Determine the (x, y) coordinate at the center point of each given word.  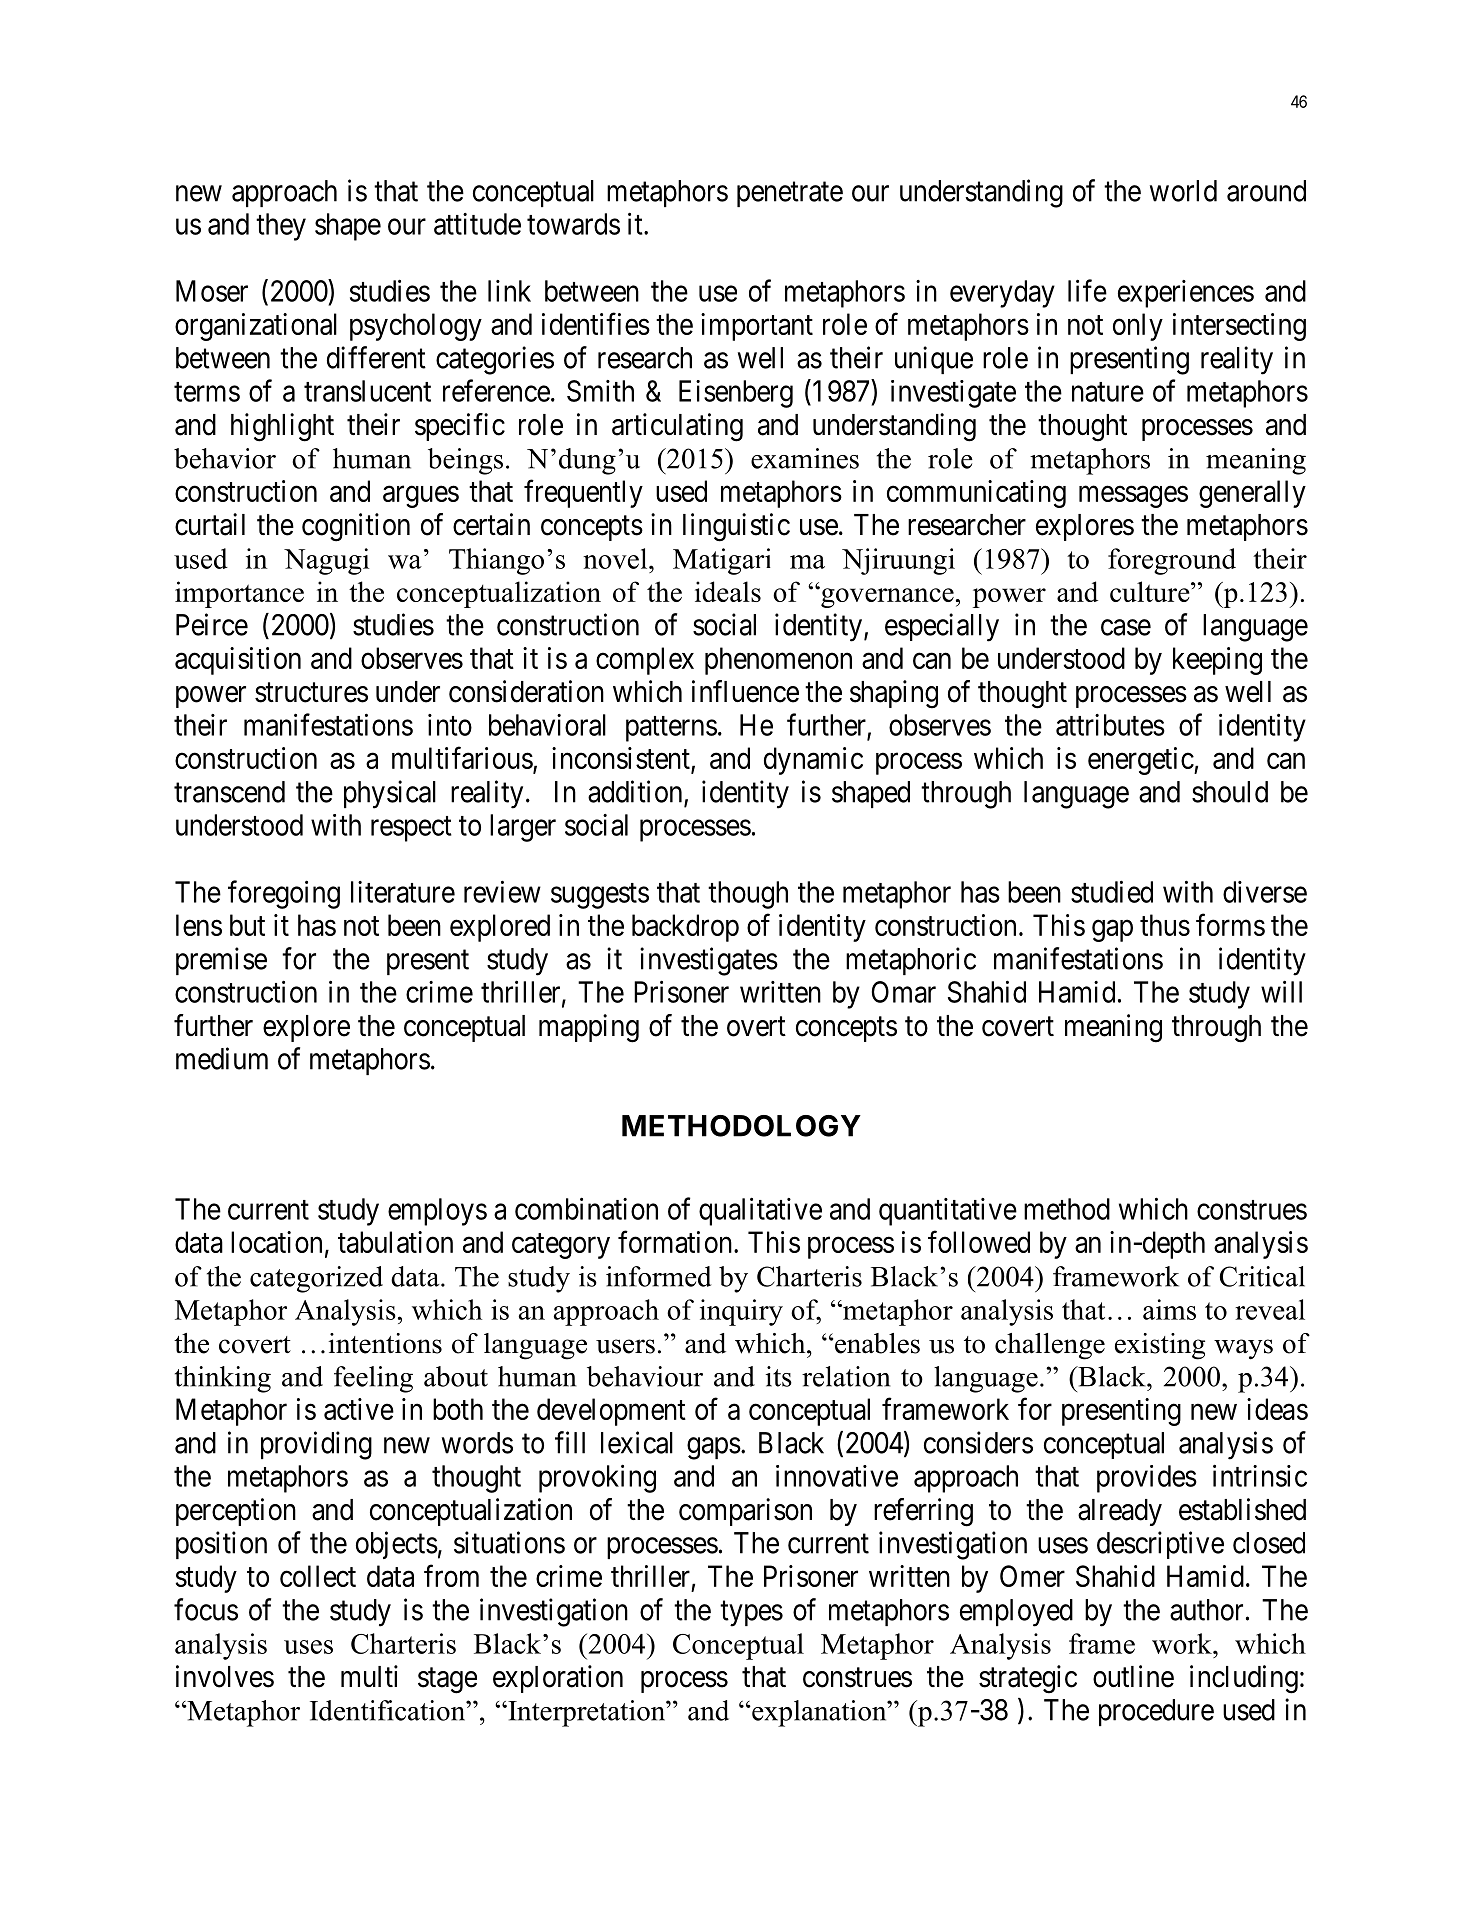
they (281, 227)
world (1183, 191)
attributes (1110, 725)
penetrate (790, 194)
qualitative (760, 1211)
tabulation (395, 1242)
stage (447, 1681)
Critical (1262, 1276)
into (450, 725)
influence (745, 691)
